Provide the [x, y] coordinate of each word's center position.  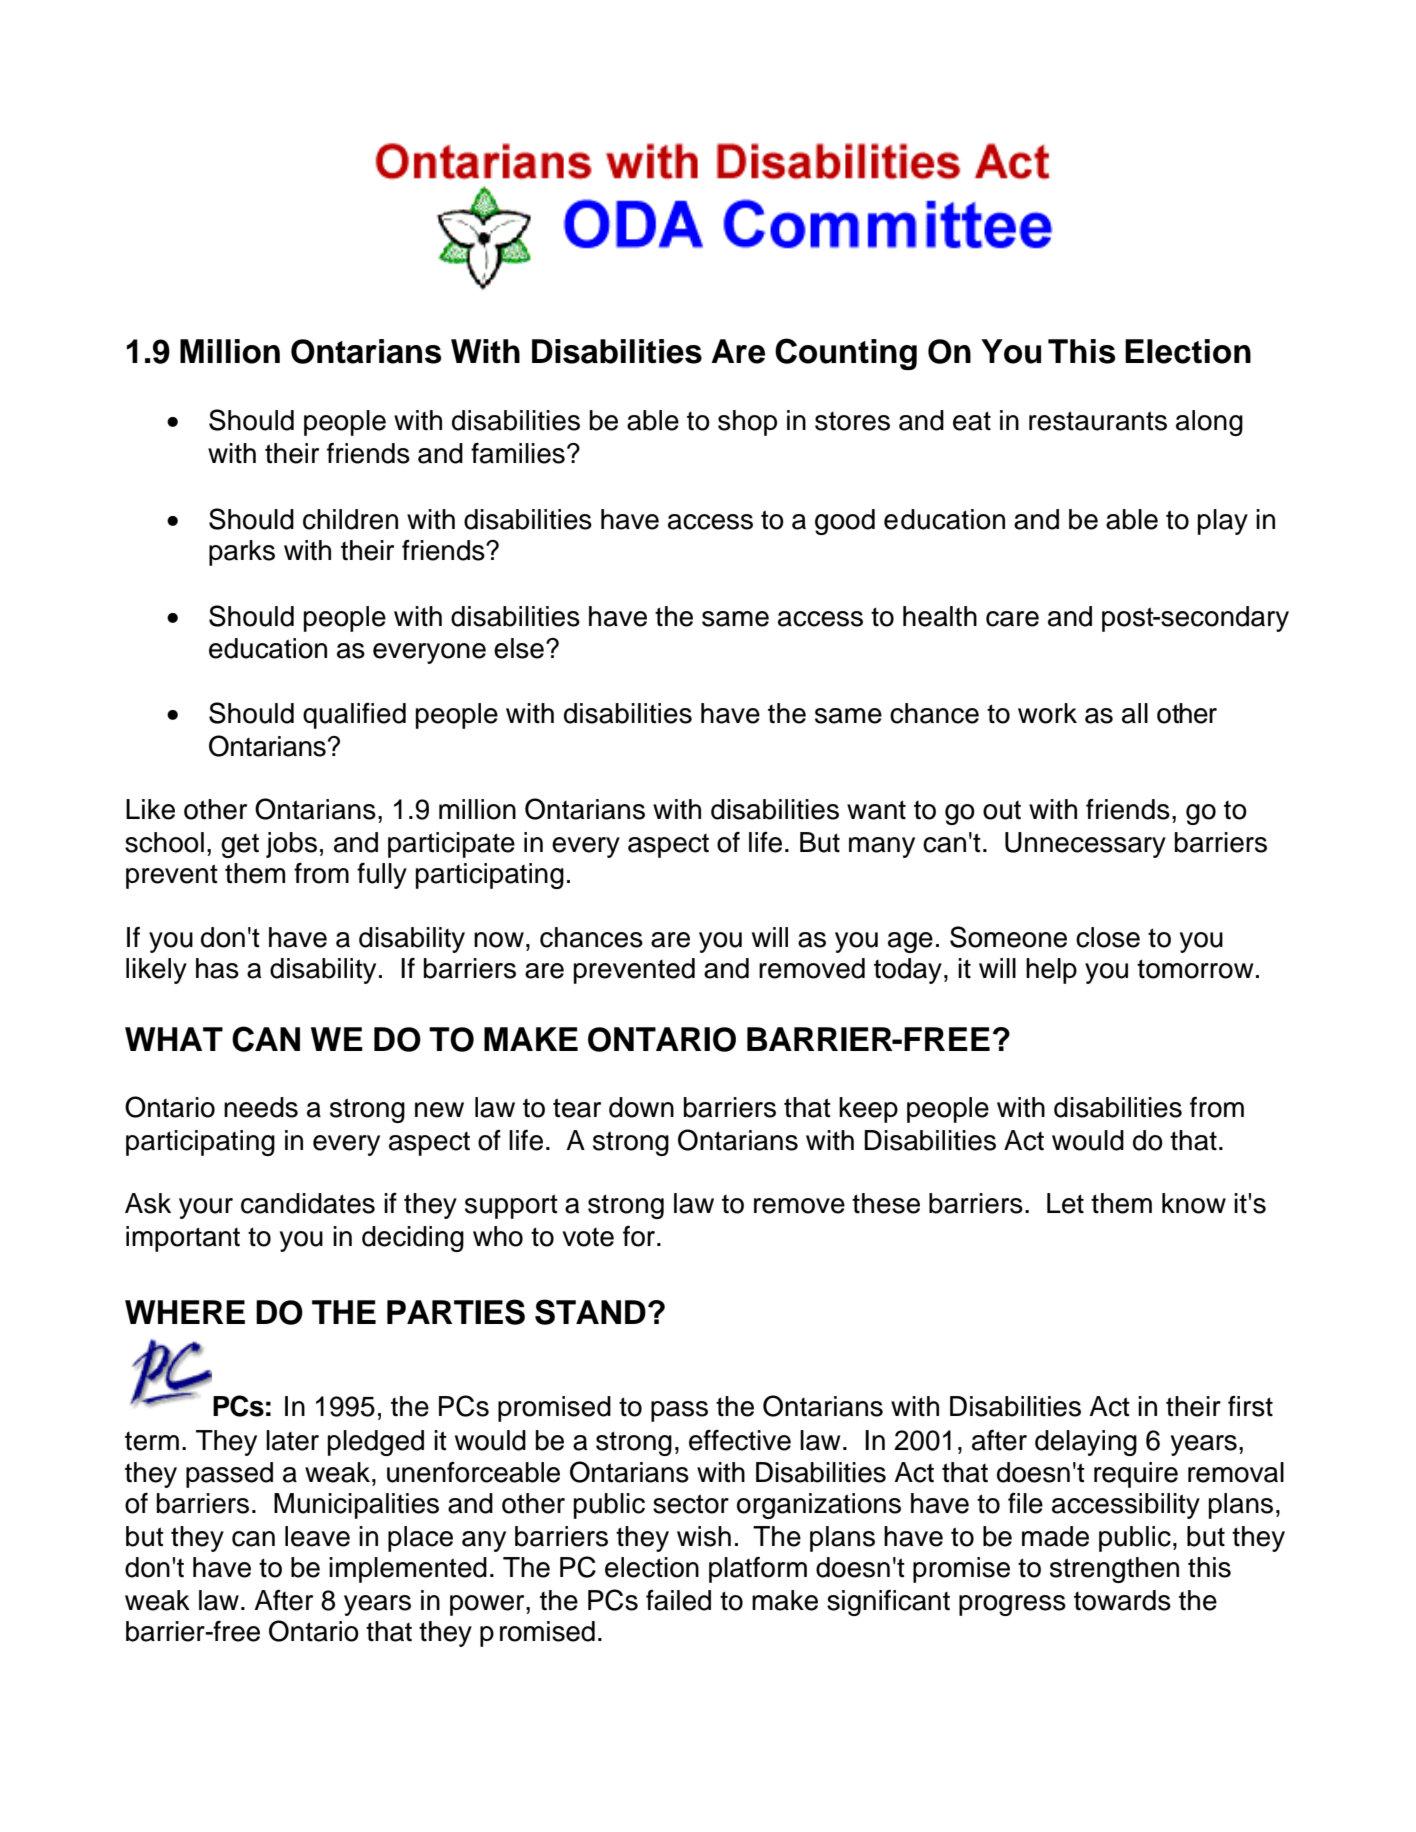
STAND [590, 1312]
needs [261, 1107]
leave [317, 1536]
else [519, 648]
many [882, 847]
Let [1065, 1203]
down [641, 1107]
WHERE [185, 1312]
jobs [291, 845]
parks [242, 553]
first [1250, 1406]
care [1012, 619]
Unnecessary [1085, 845]
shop [747, 423]
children [350, 519]
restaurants [1098, 421]
